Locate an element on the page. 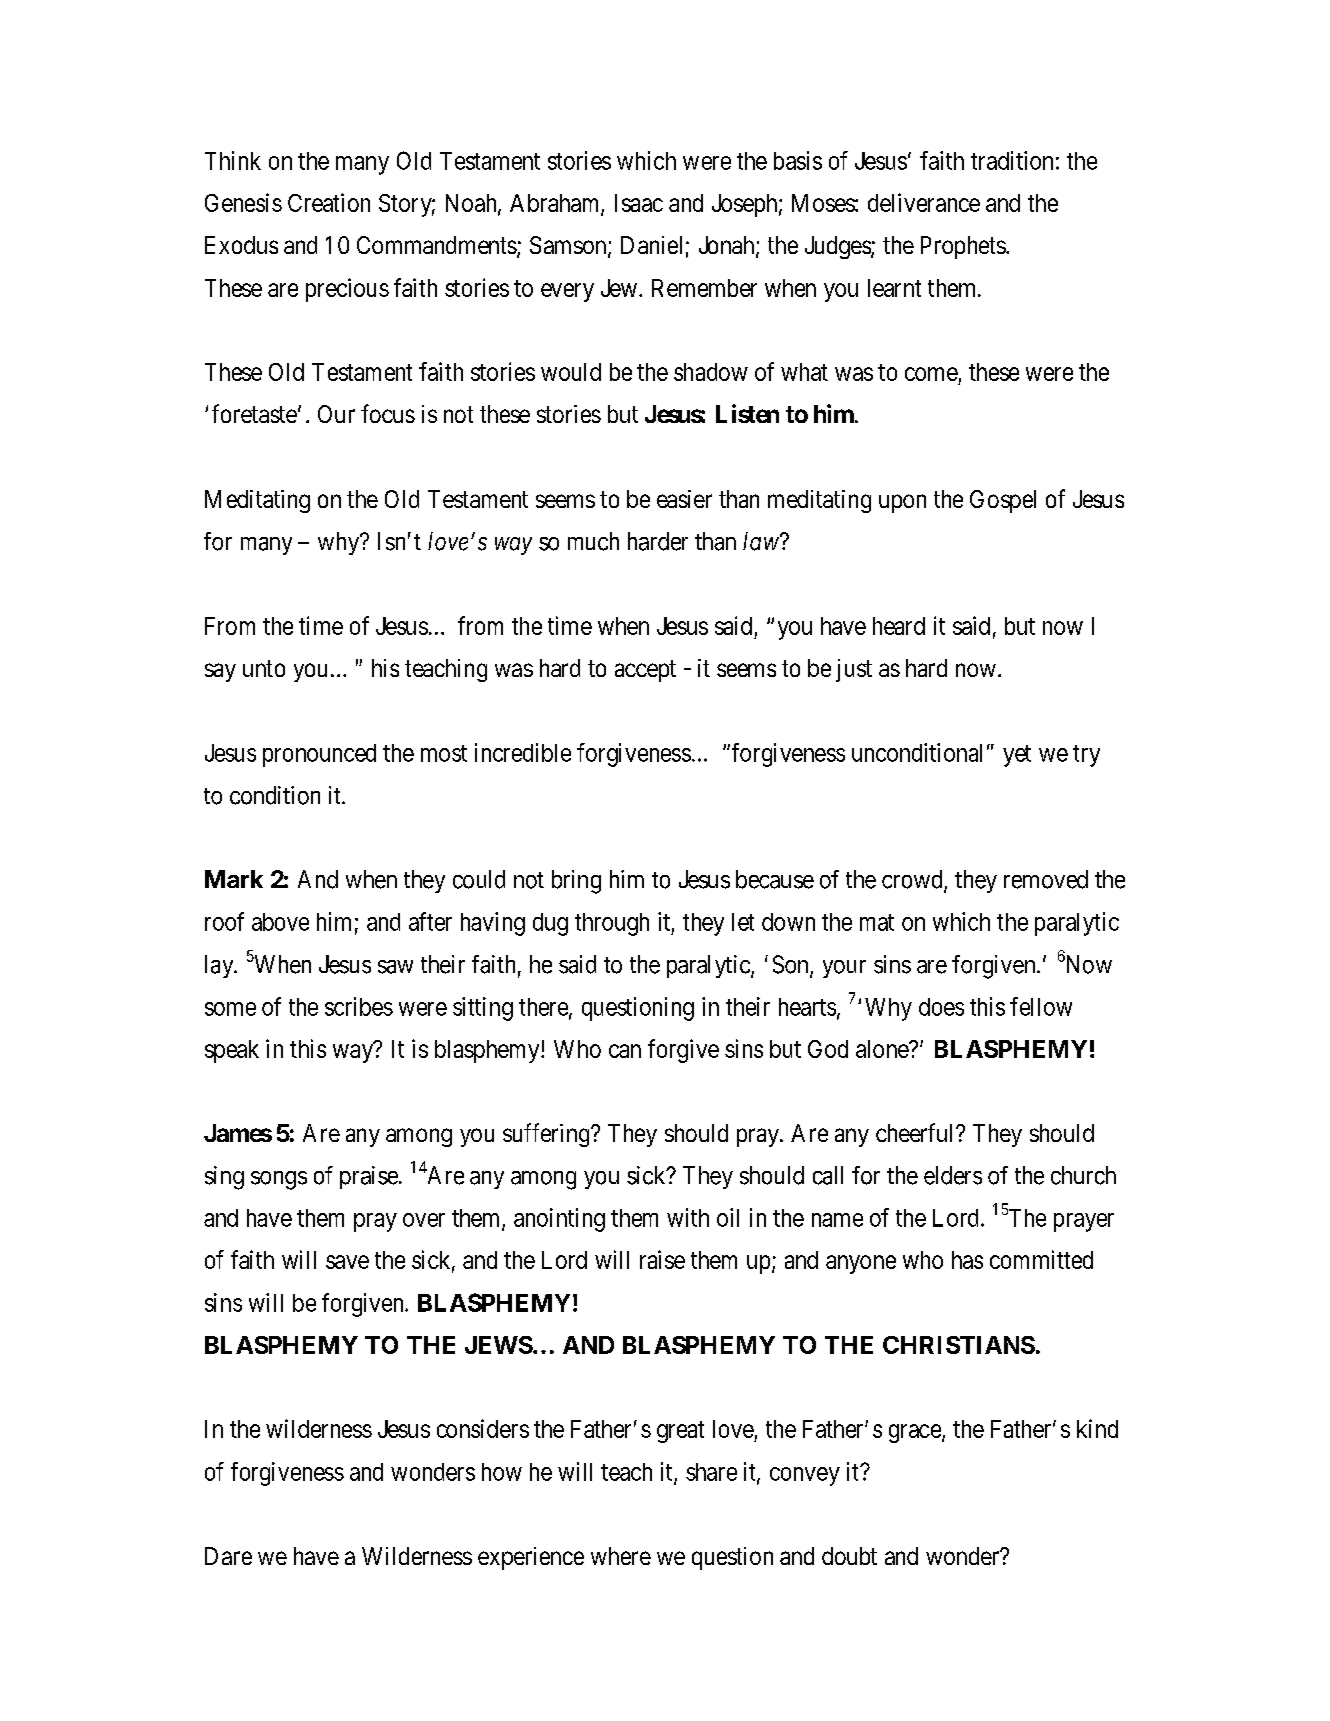 The height and width of the document is (1721, 1330). grace is located at coordinates (916, 1433).
